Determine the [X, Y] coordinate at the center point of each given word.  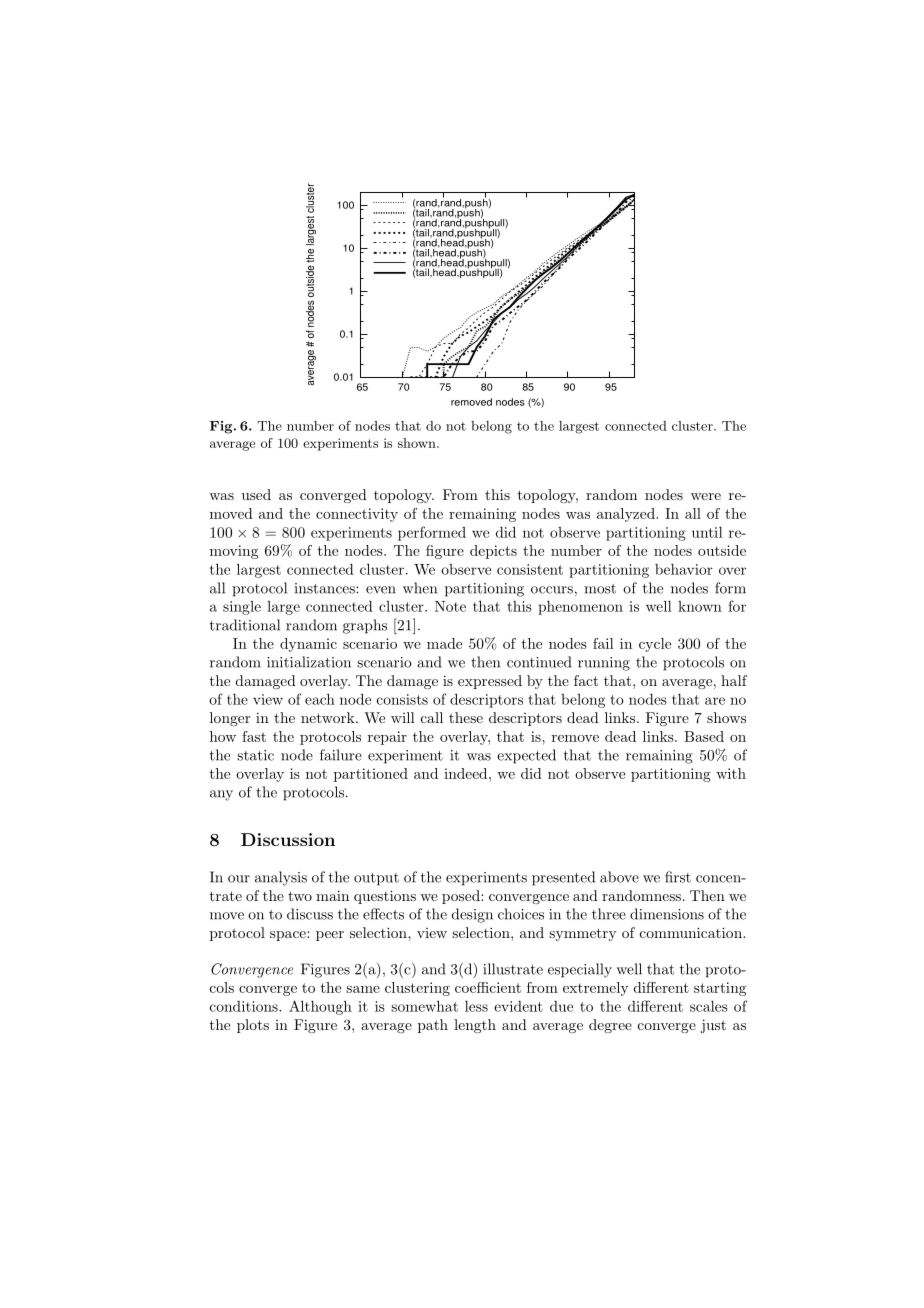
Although [320, 1007]
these [466, 717]
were [706, 496]
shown [418, 443]
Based [704, 736]
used [256, 494]
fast [254, 736]
